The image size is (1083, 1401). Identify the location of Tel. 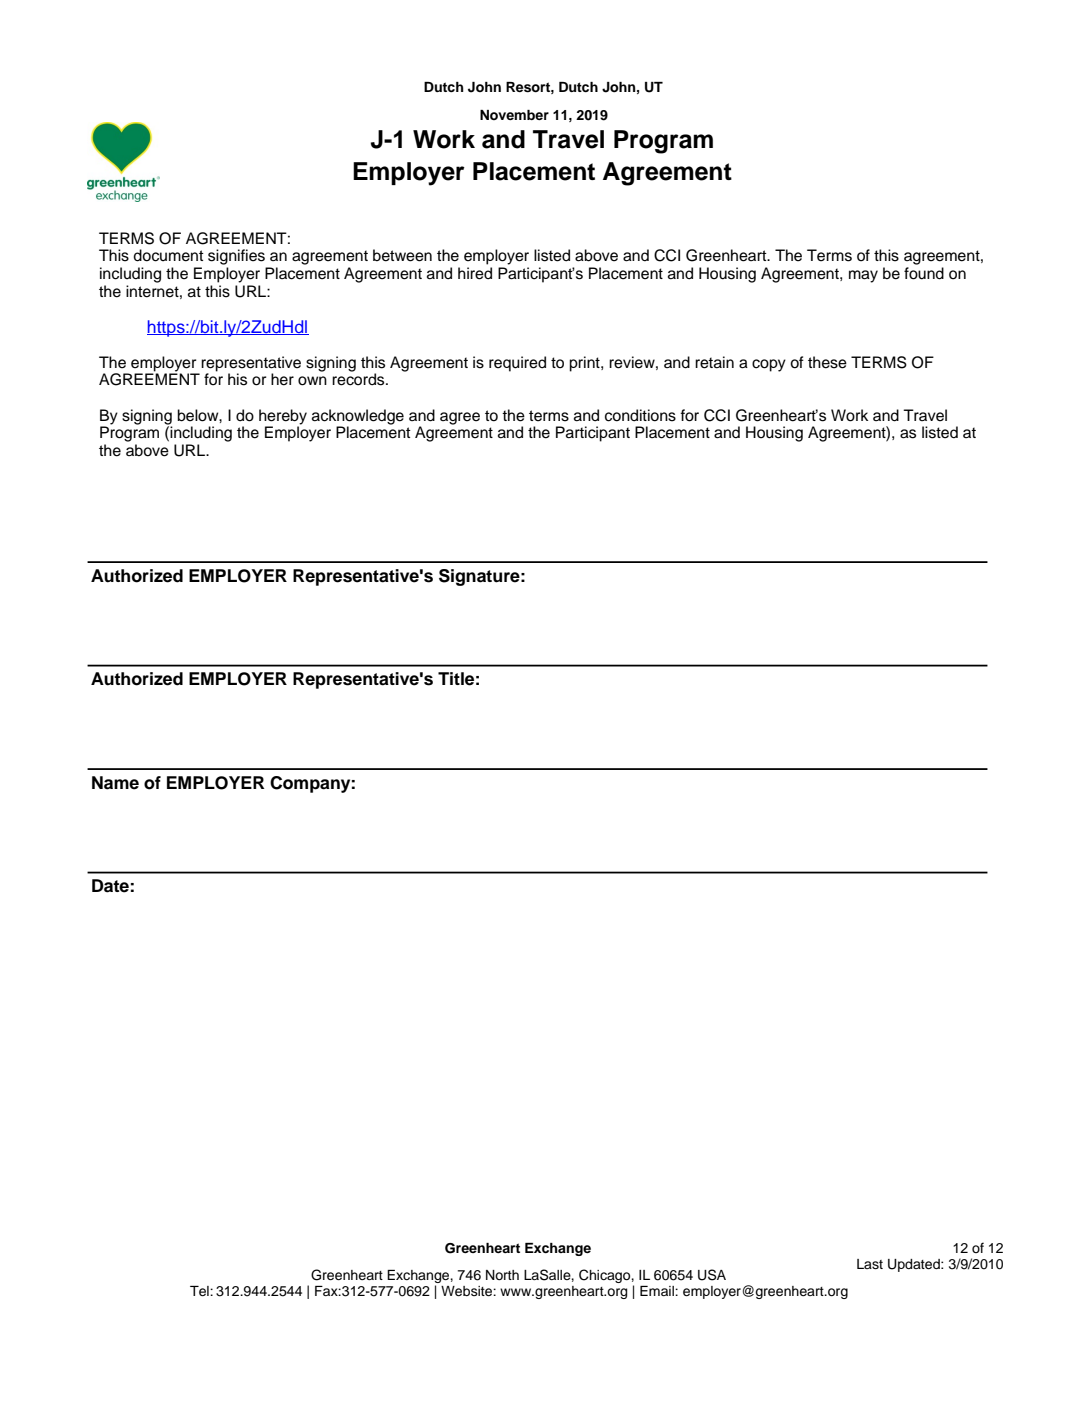
(200, 1291).
